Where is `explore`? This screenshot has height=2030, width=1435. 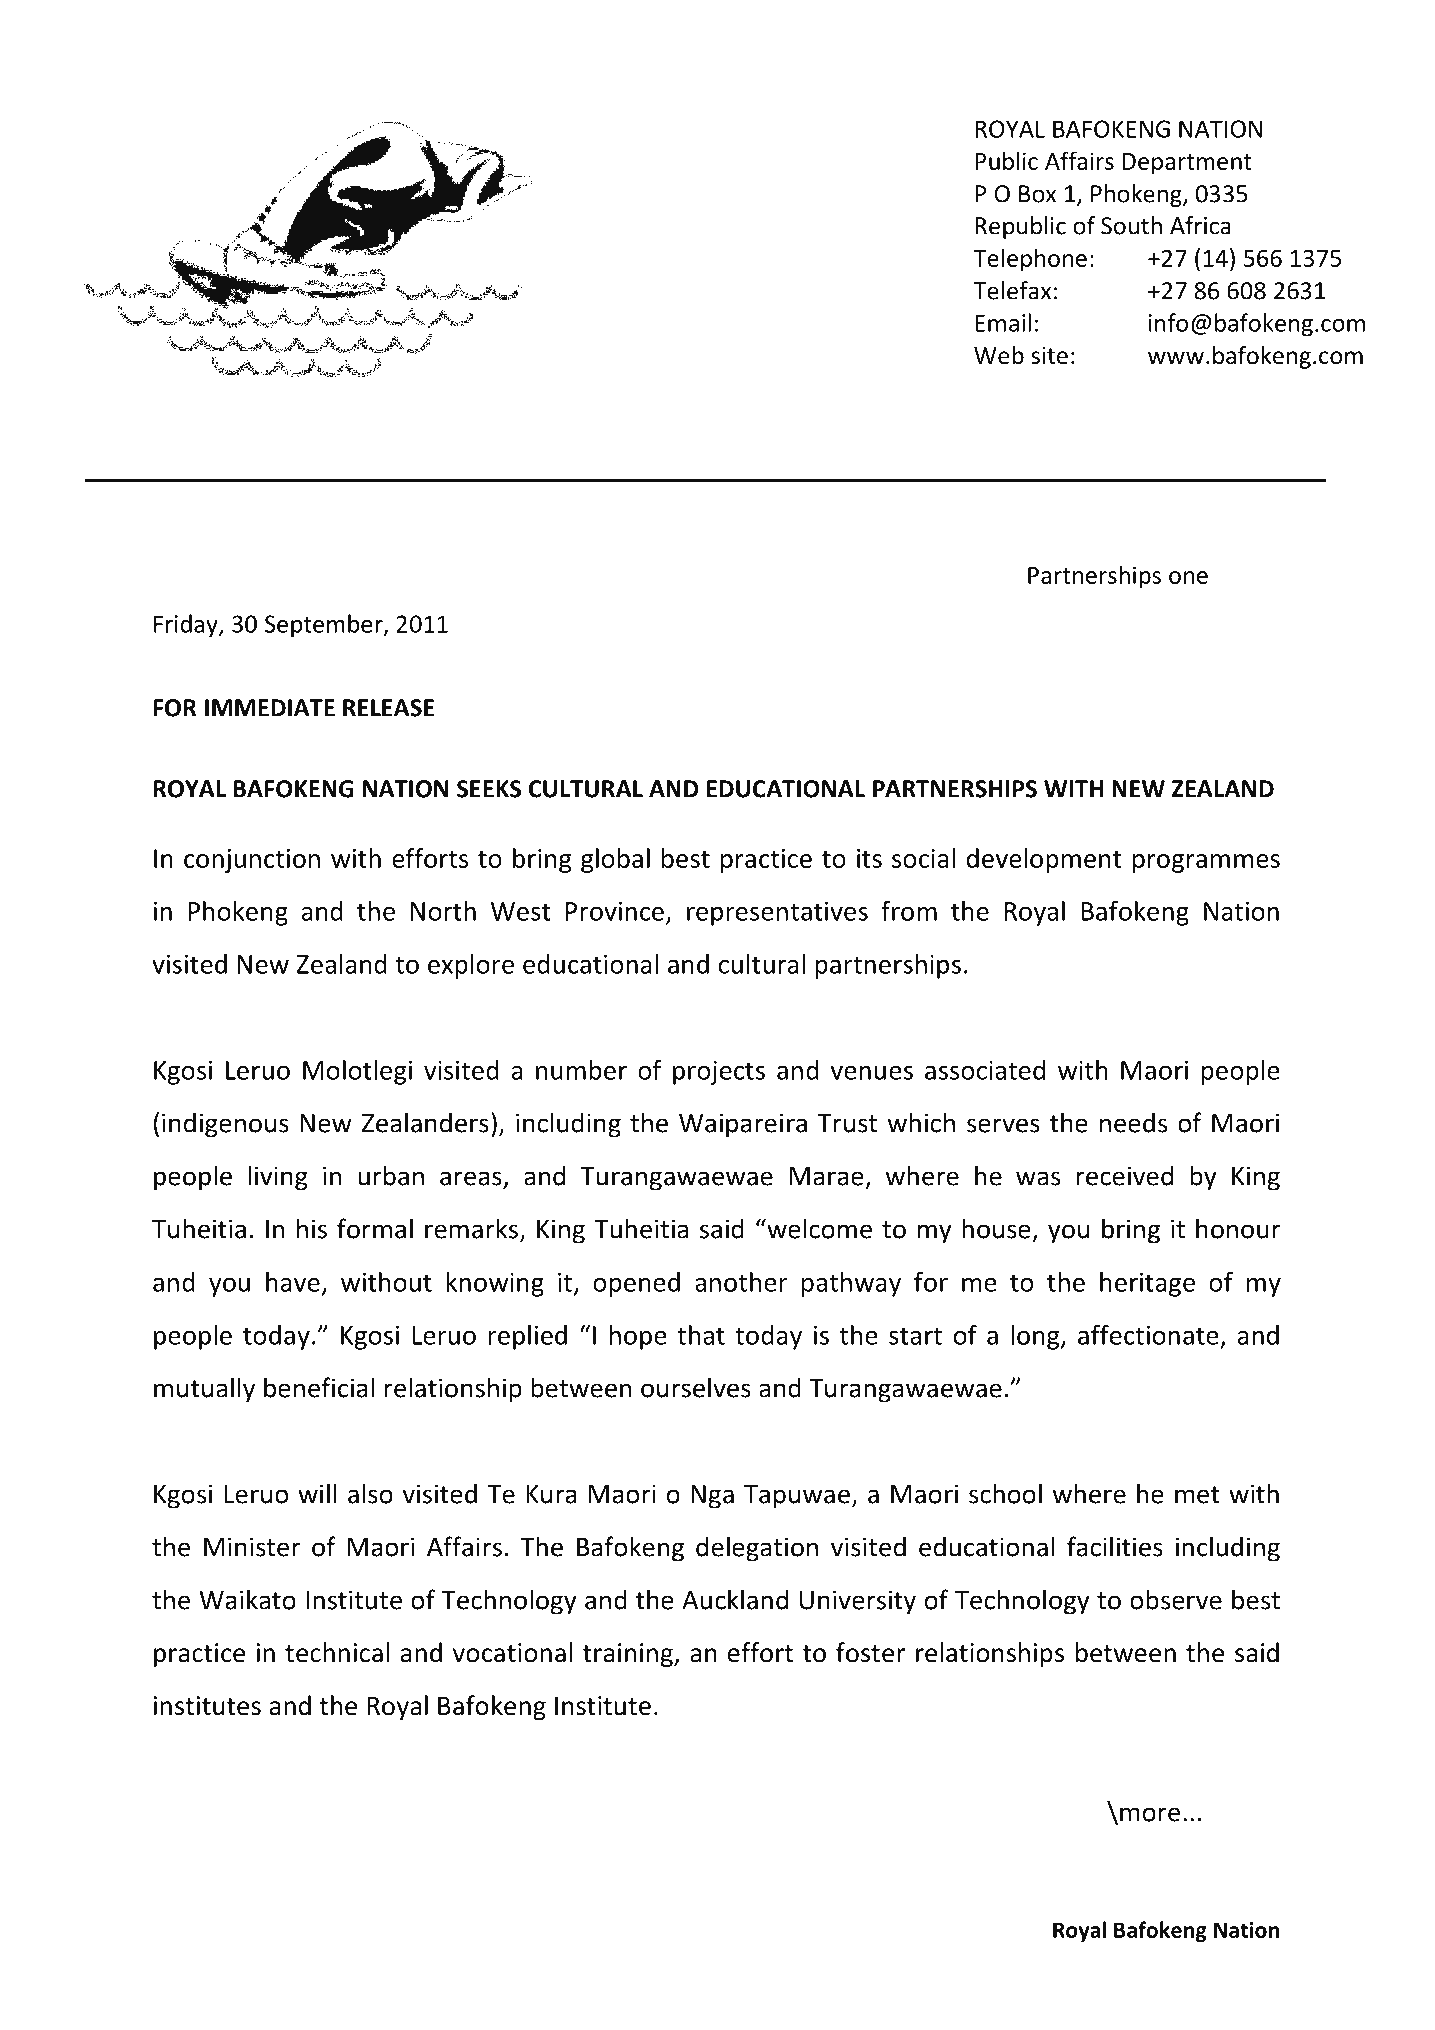
explore is located at coordinates (471, 966).
